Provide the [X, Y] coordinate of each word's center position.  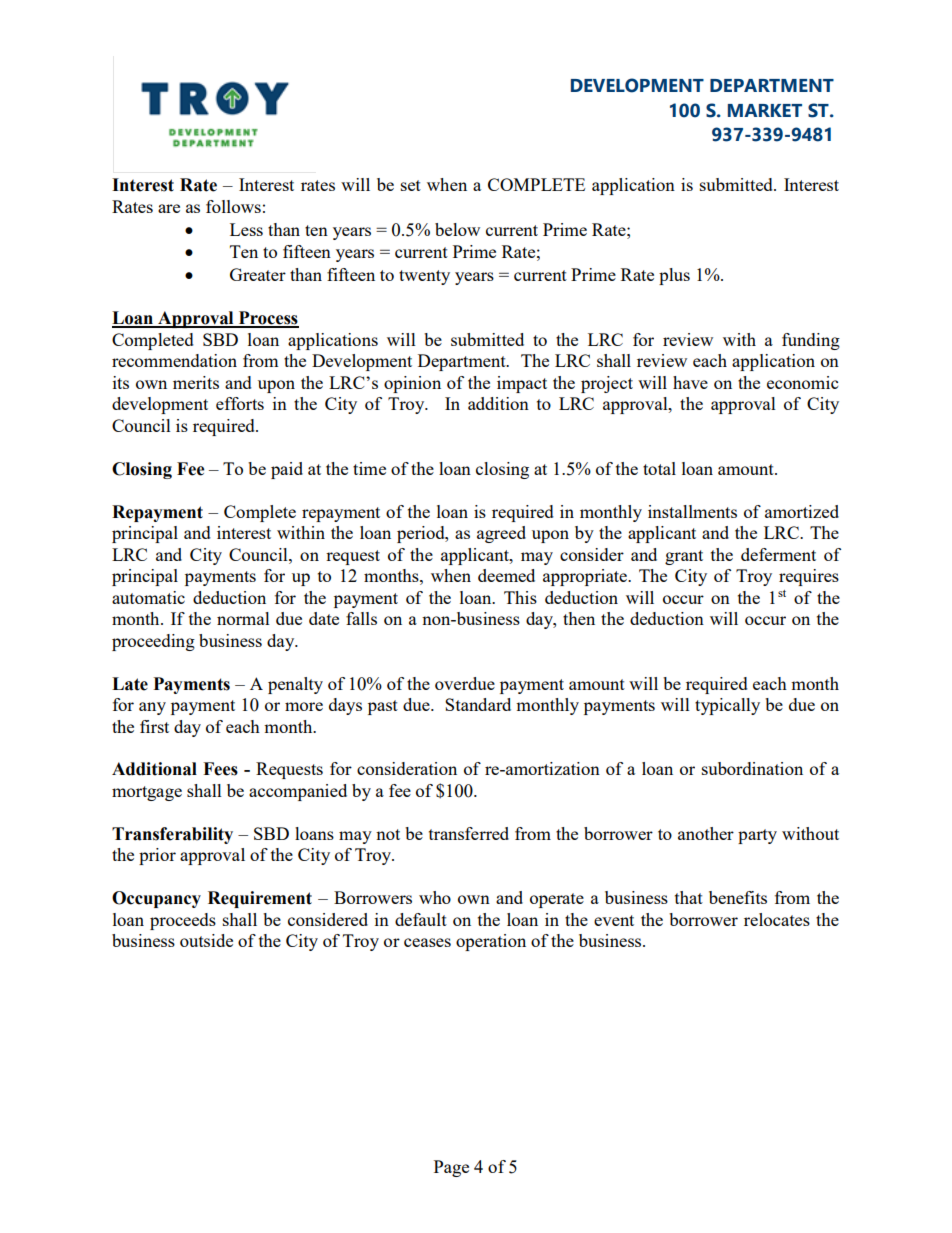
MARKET [765, 110]
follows [233, 206]
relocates [777, 919]
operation [491, 942]
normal [243, 618]
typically [727, 706]
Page [451, 1168]
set [411, 185]
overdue [465, 683]
